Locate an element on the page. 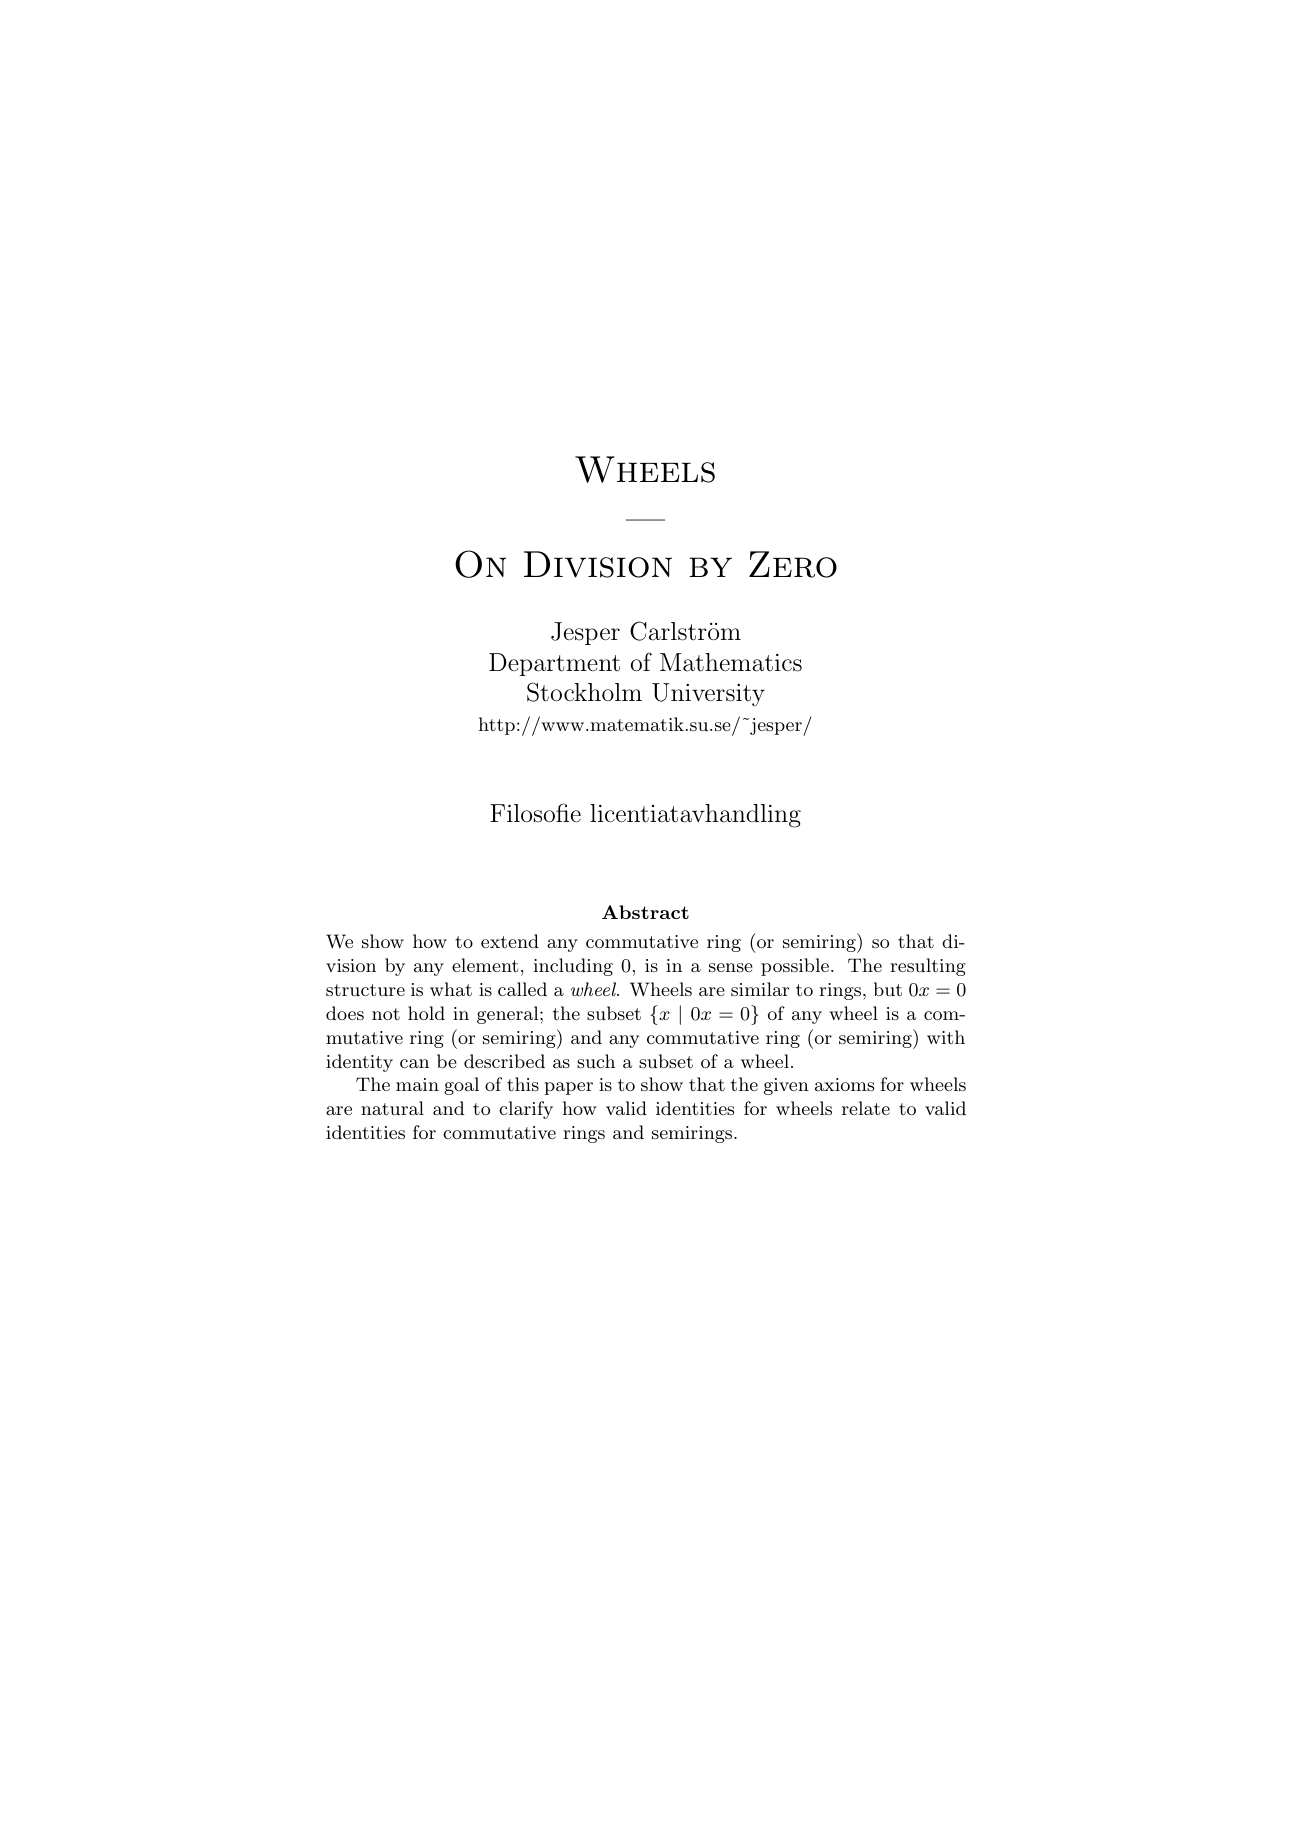  Department is located at coordinates (554, 664).
